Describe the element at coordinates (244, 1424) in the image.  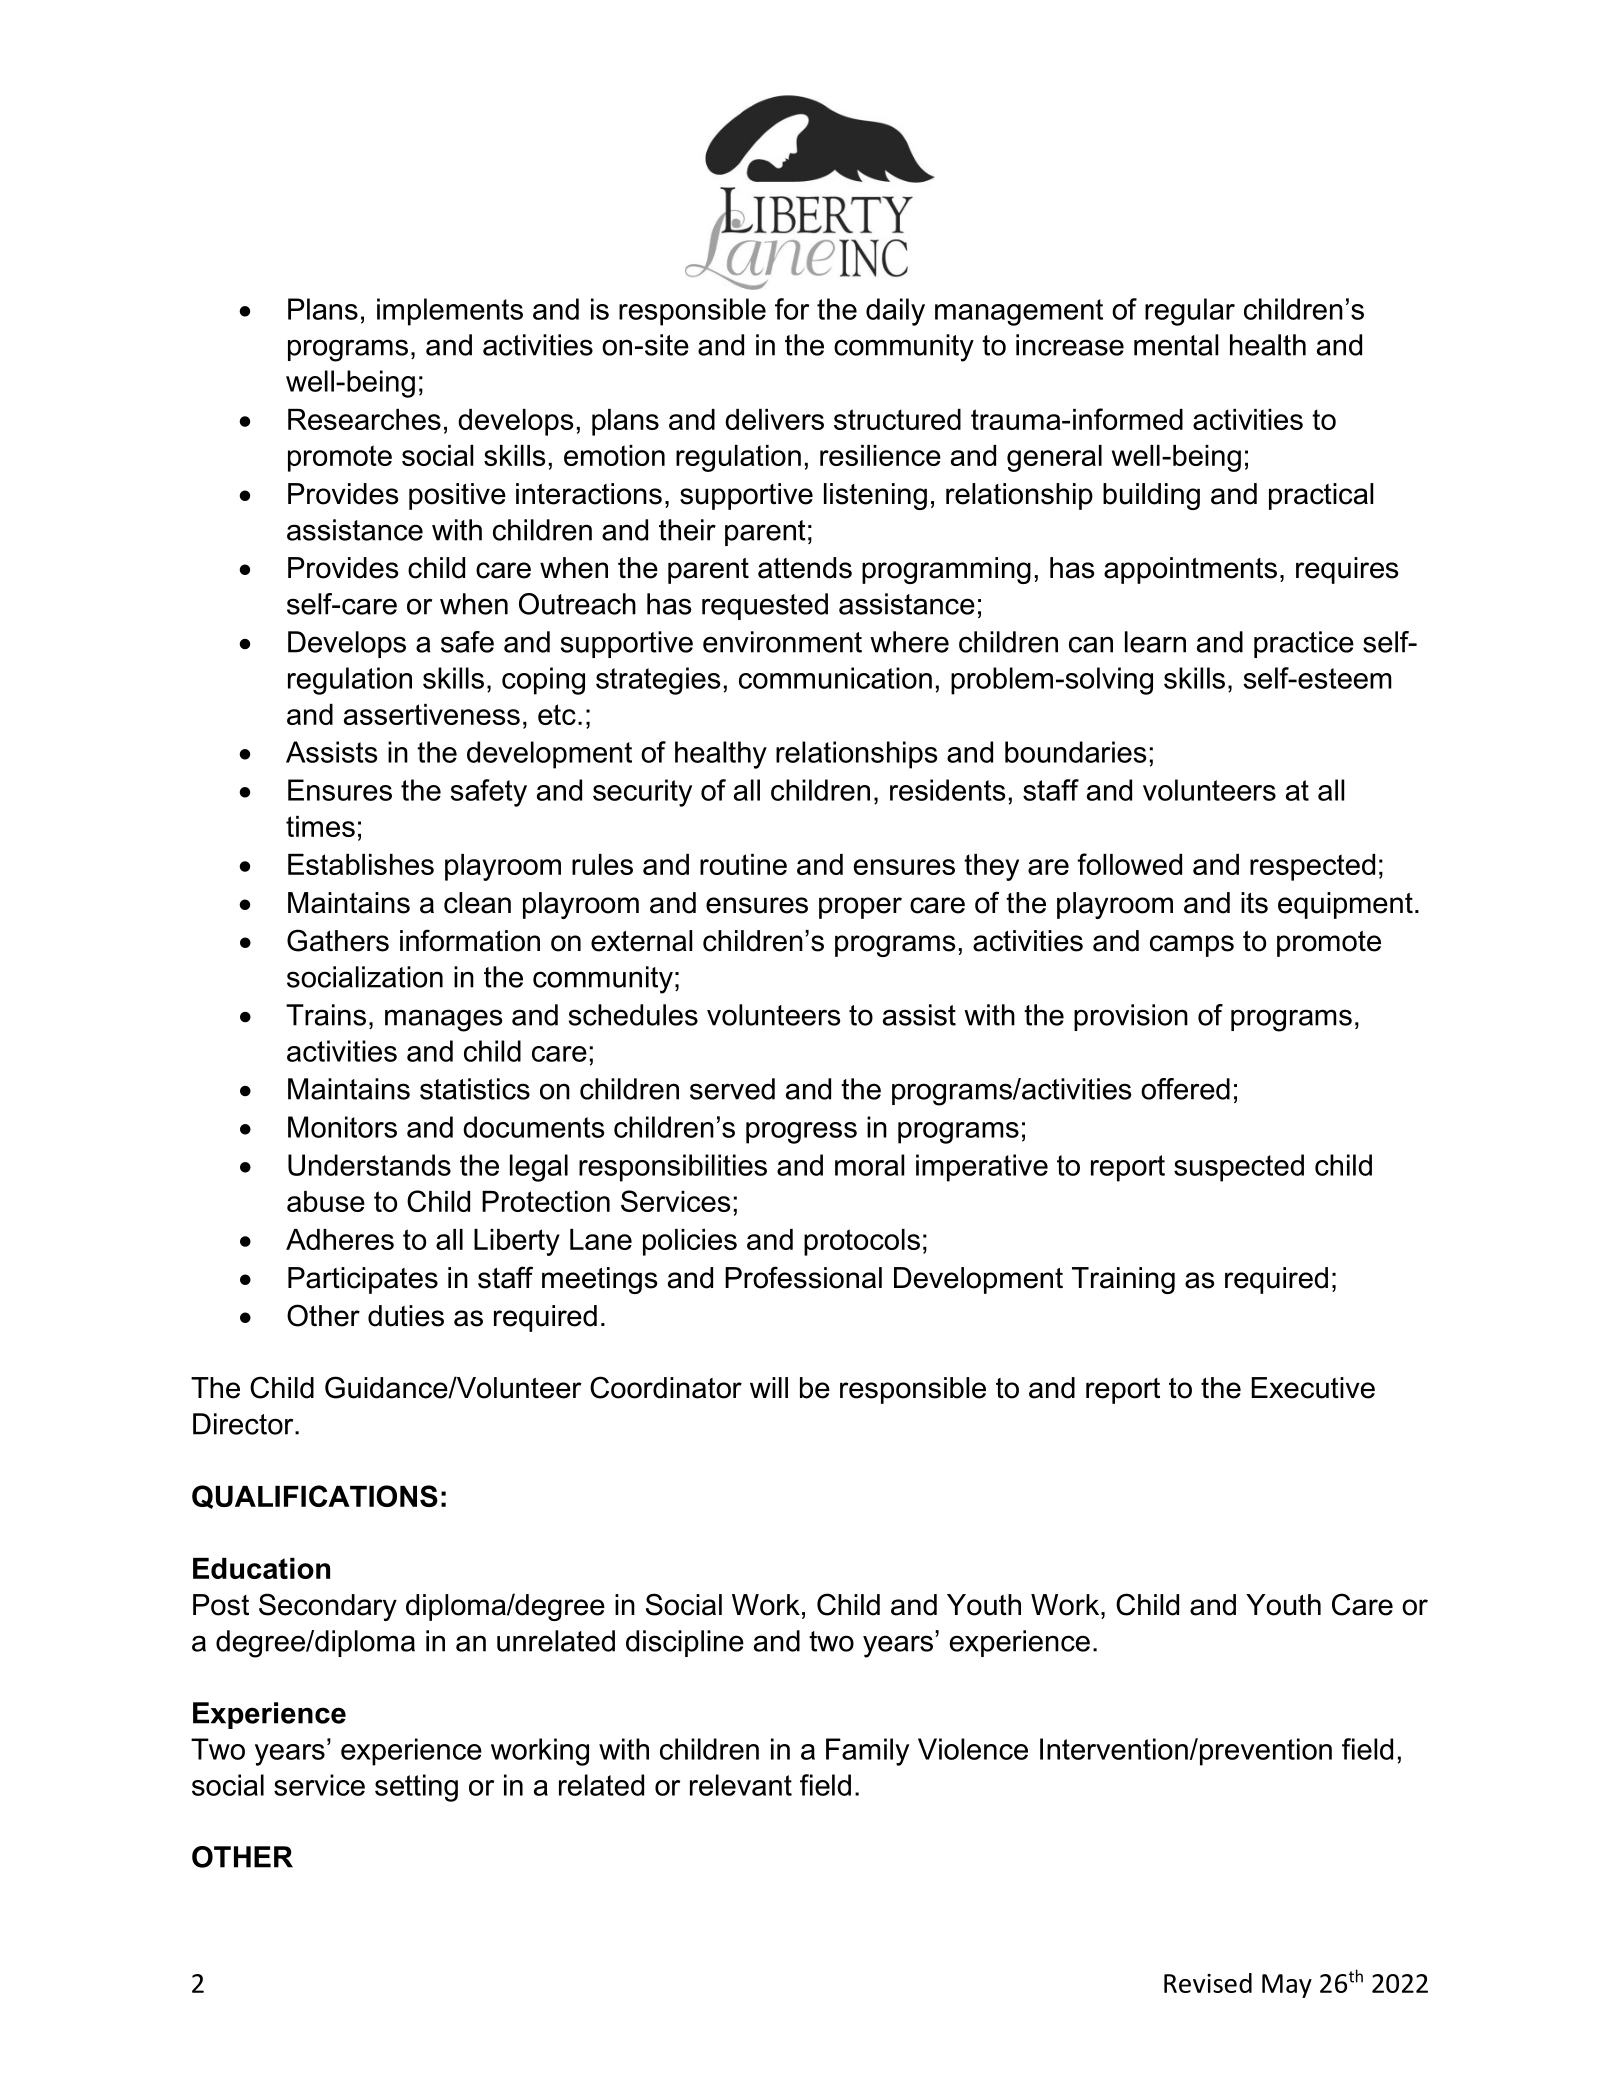
I see `Director` at that location.
